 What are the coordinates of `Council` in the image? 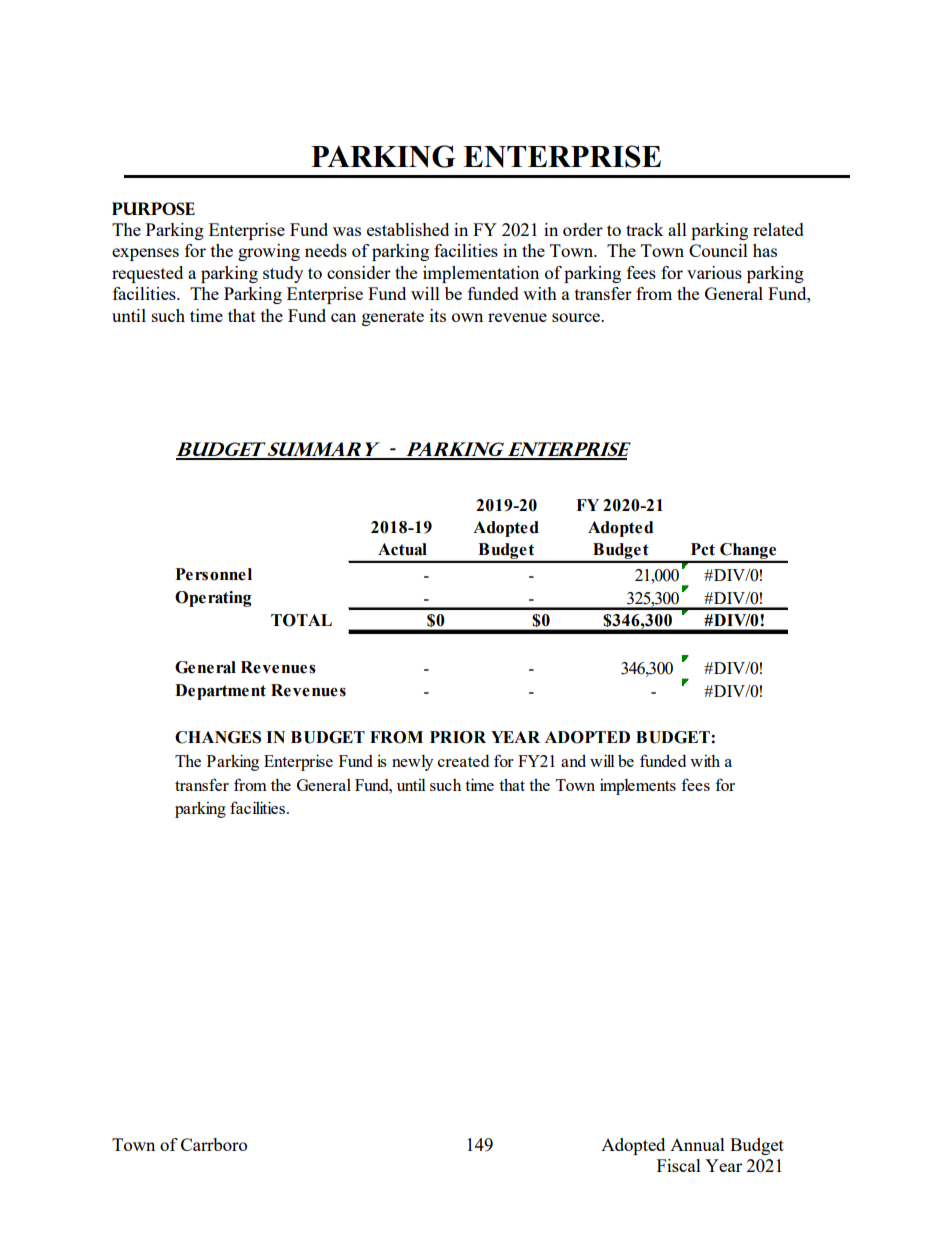 It's located at (718, 250).
